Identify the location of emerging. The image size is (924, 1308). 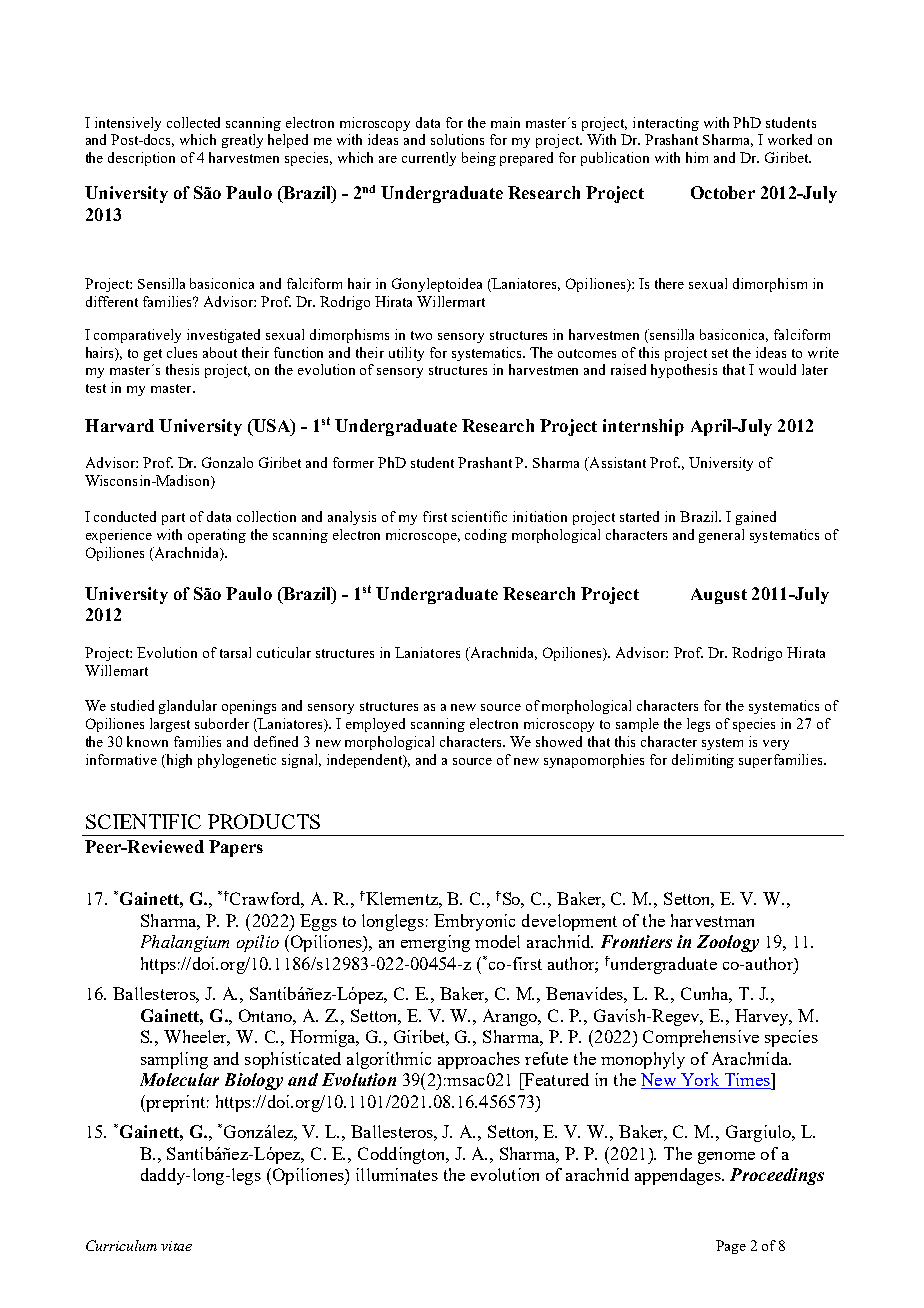
(435, 943).
